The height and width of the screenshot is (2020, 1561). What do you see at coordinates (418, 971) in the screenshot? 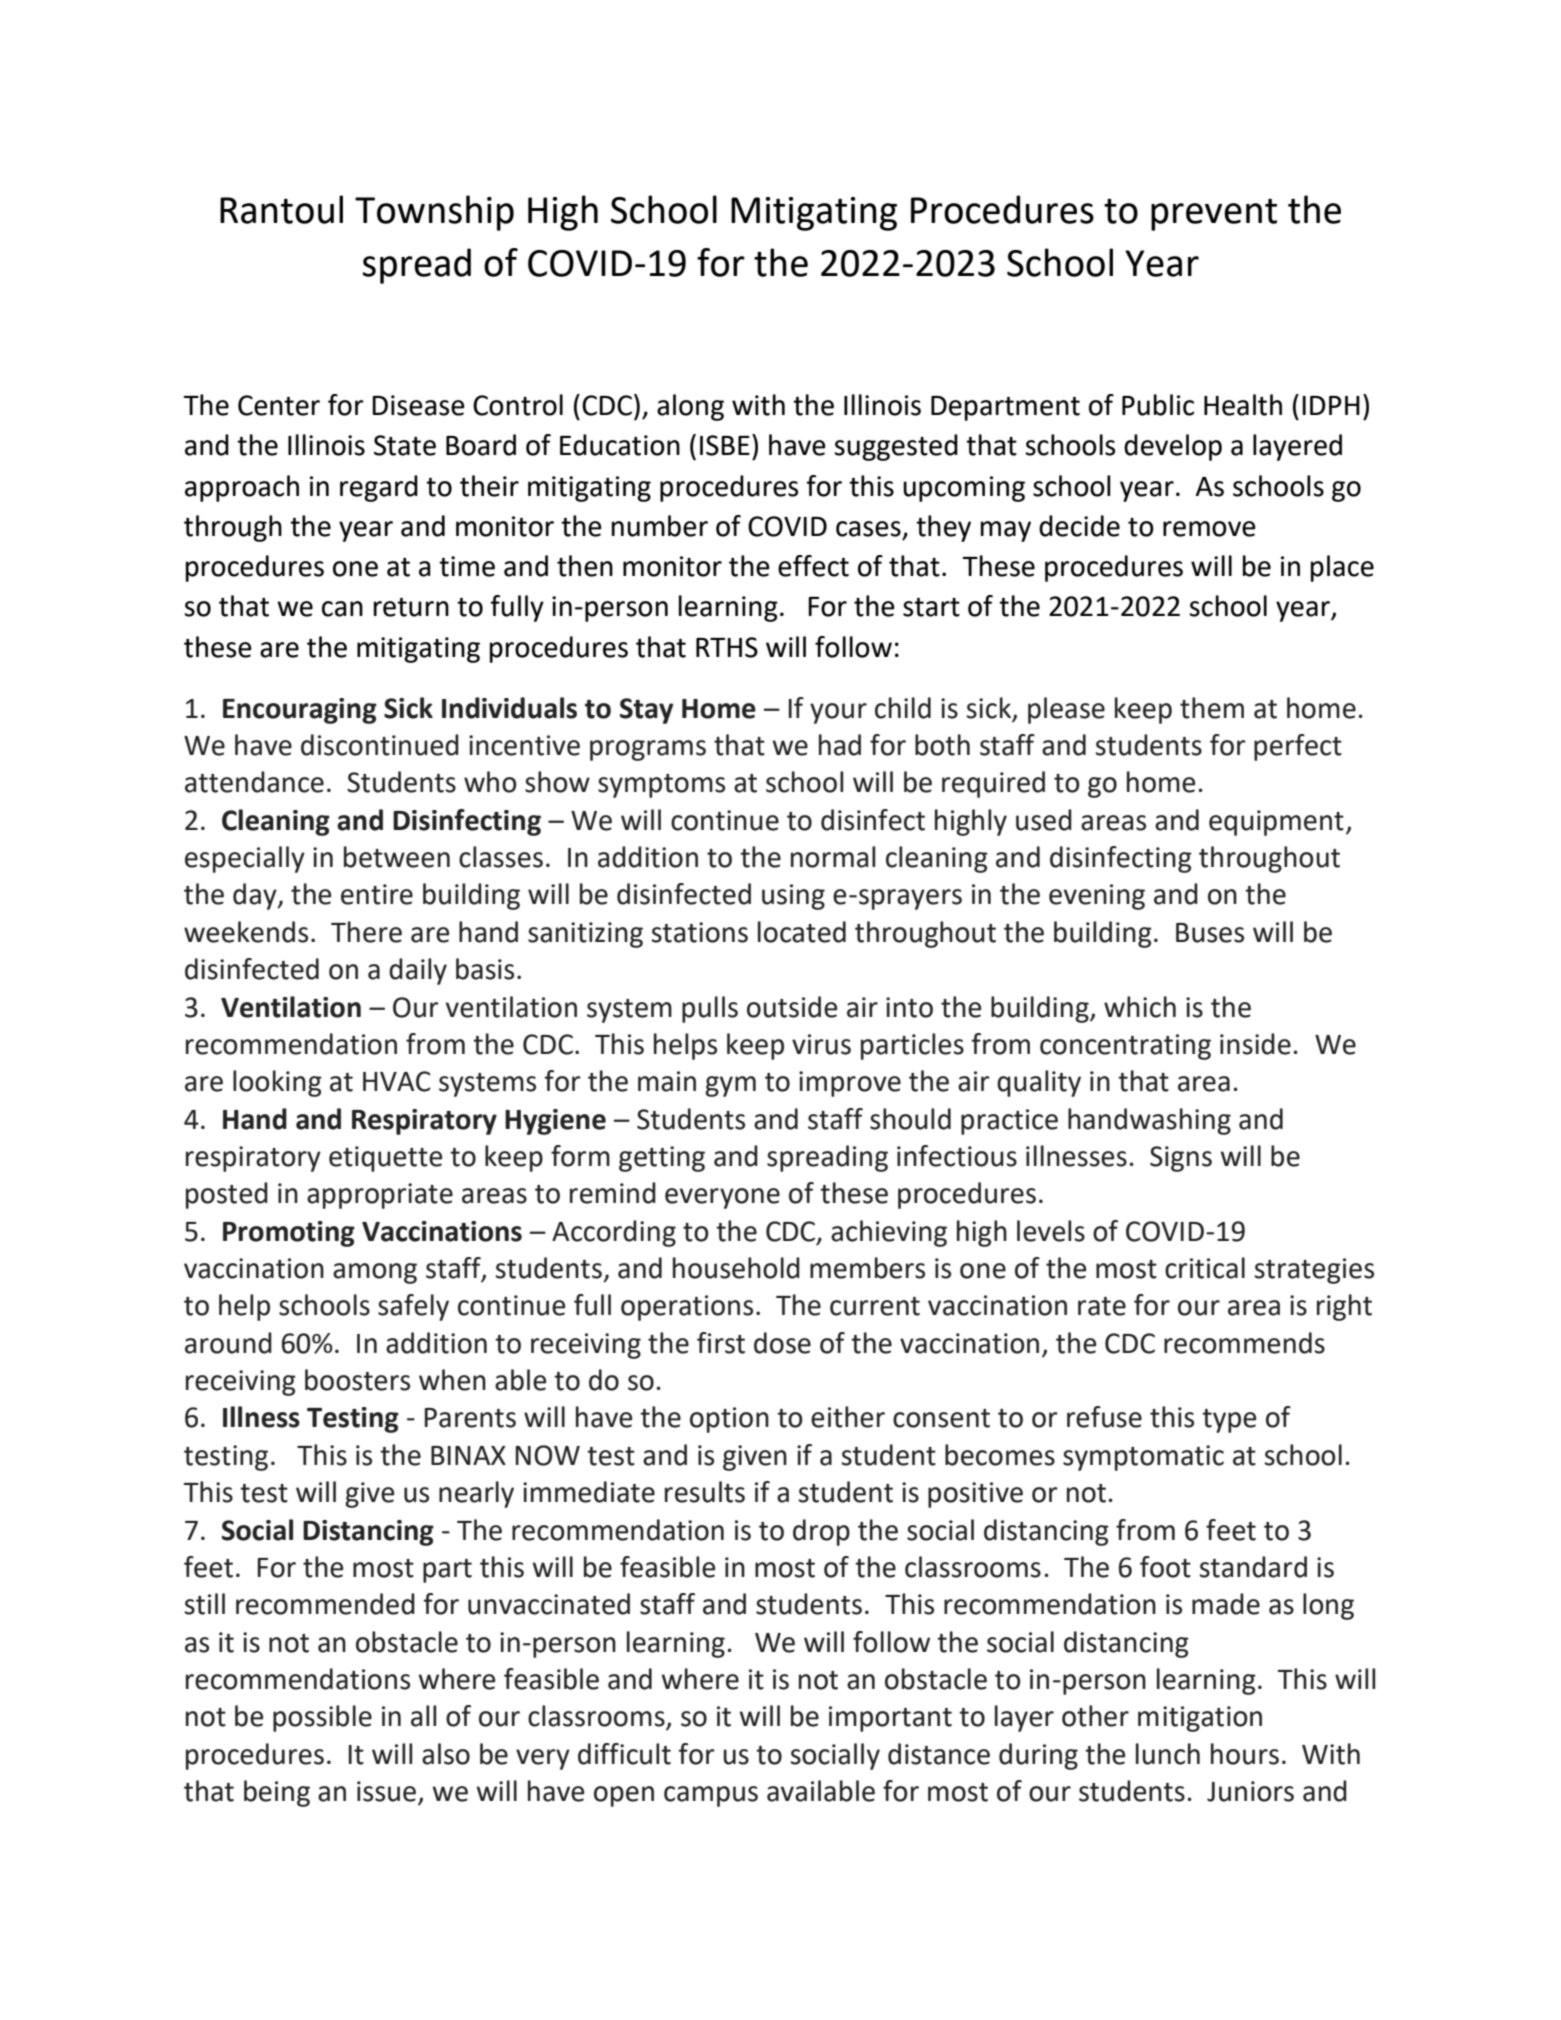
I see `daily` at bounding box center [418, 971].
